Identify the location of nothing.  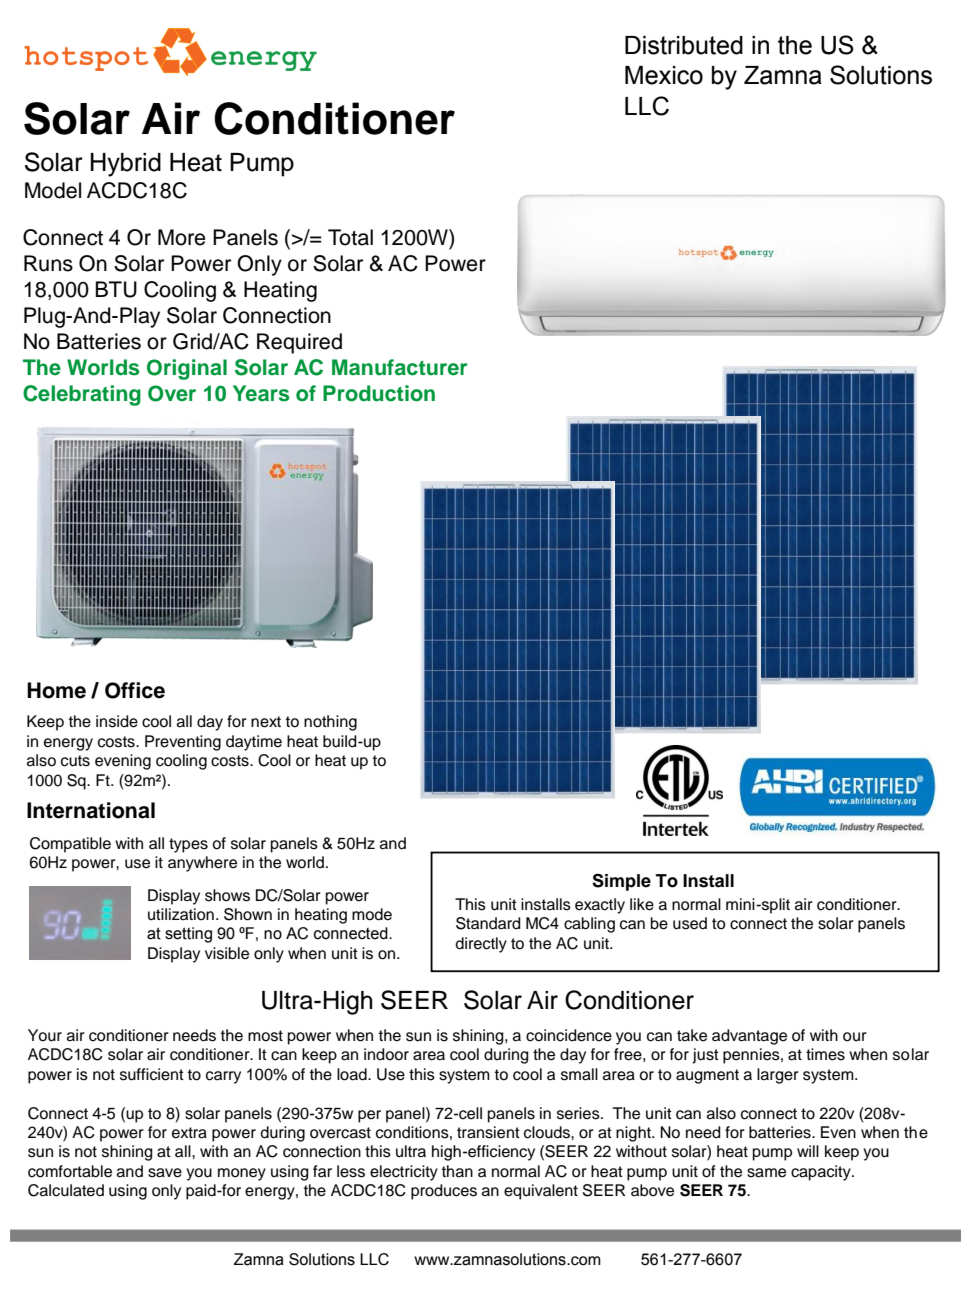
(330, 723).
